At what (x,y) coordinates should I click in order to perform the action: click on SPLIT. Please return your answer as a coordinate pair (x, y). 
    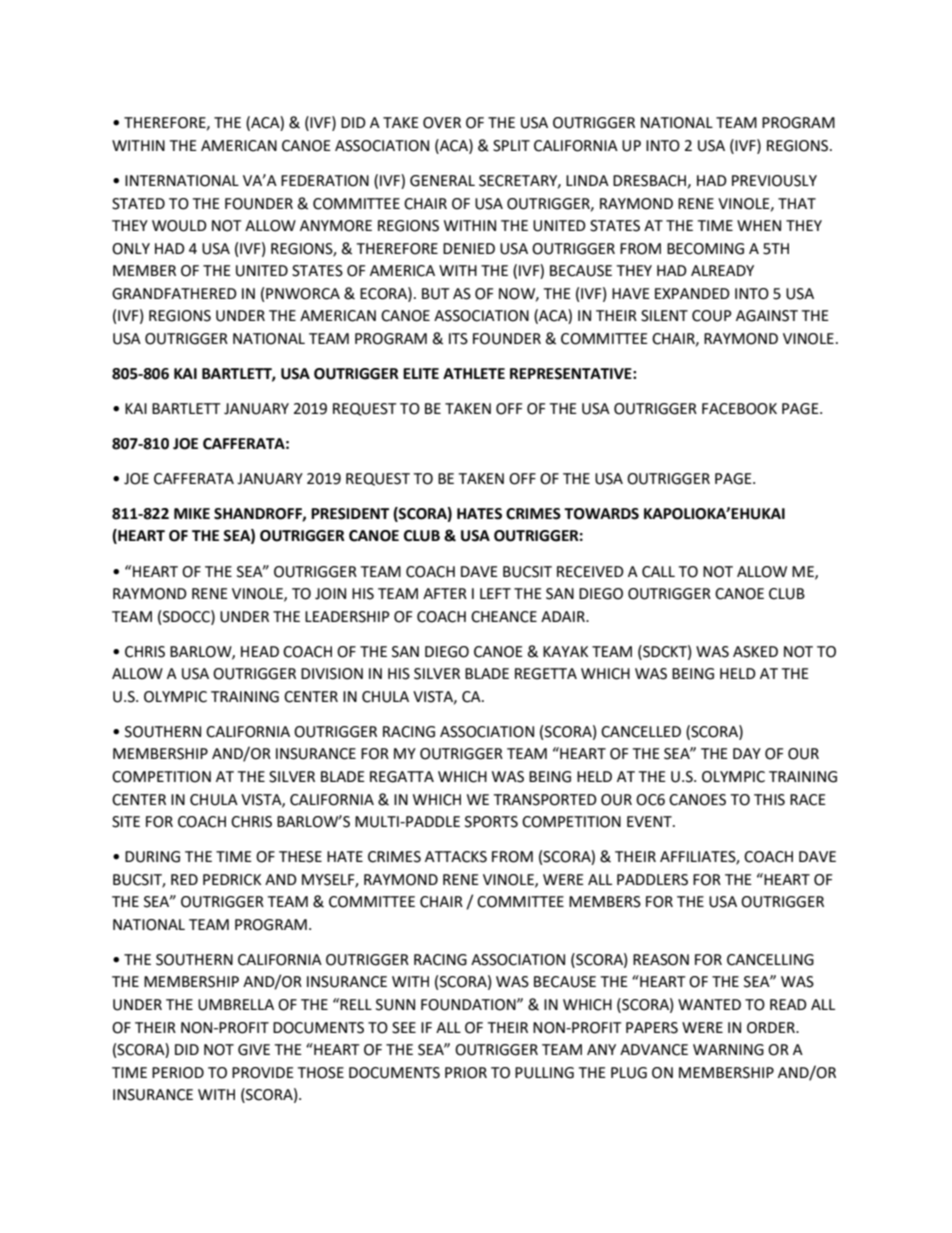
    Looking at the image, I should click on (511, 146).
